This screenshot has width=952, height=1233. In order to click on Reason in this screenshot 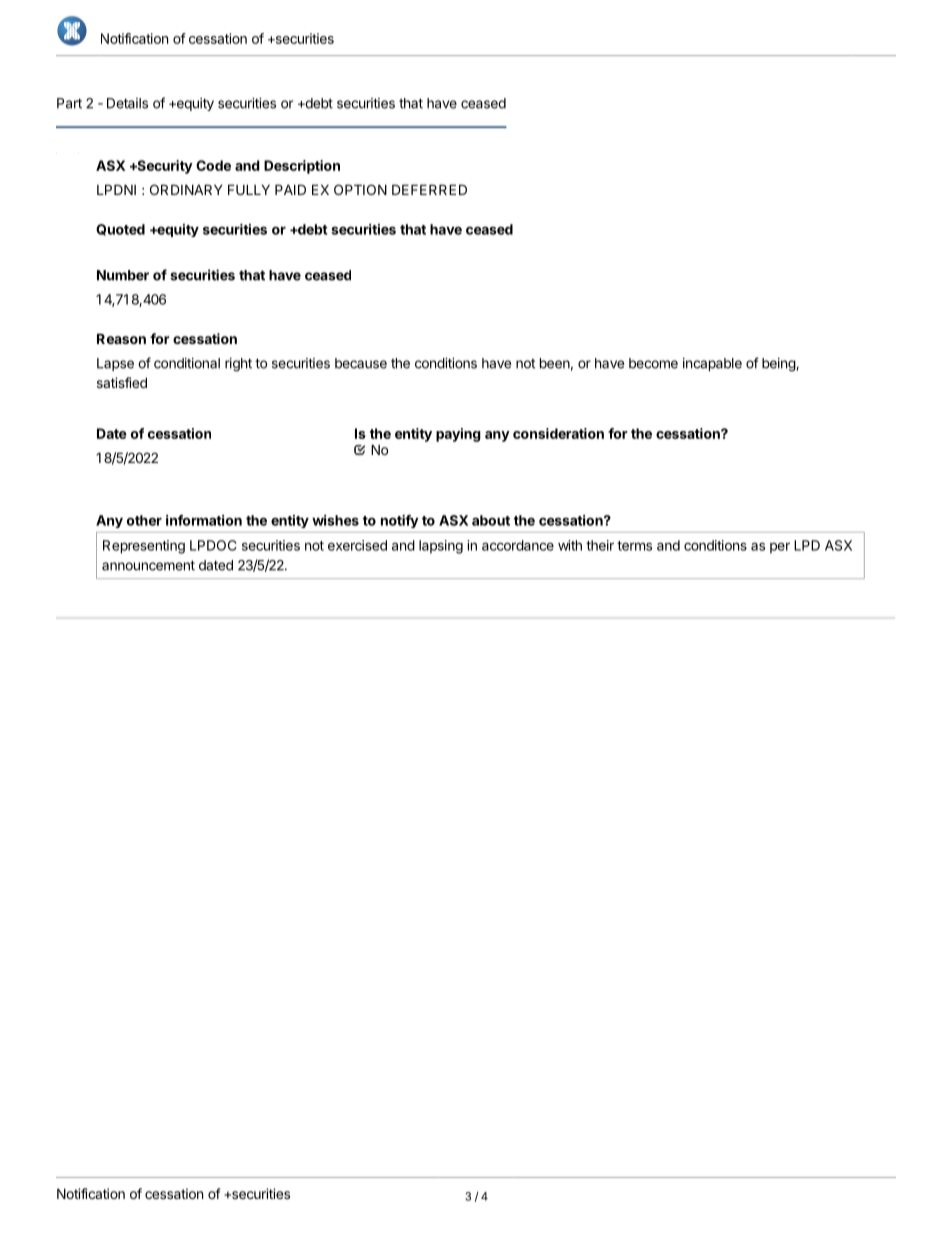, I will do `click(121, 338)`.
